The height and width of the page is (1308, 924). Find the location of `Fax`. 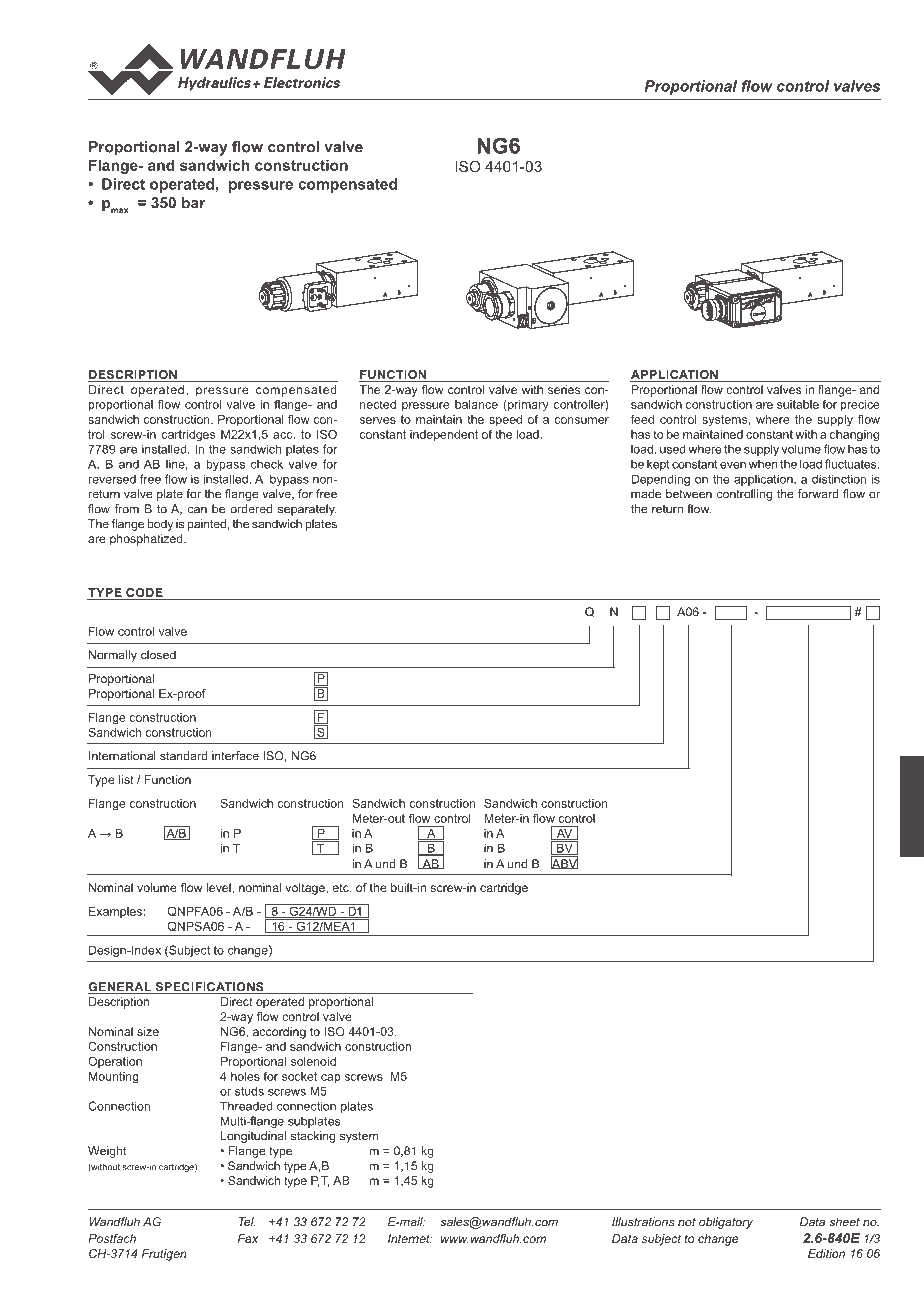

Fax is located at coordinates (248, 1238).
